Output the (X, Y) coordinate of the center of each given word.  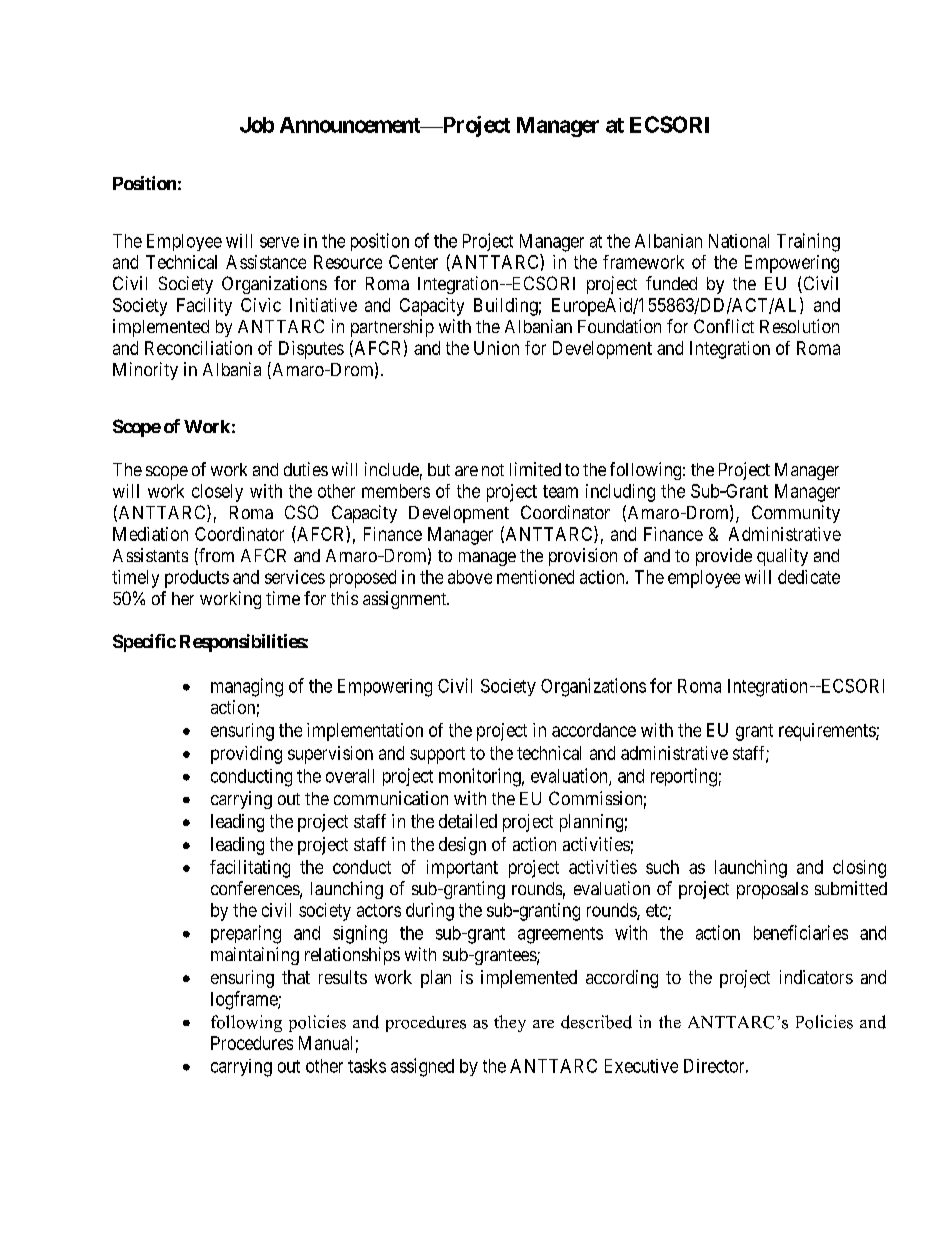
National (739, 241)
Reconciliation (198, 348)
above (470, 577)
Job (257, 125)
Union (496, 348)
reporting (684, 777)
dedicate (809, 577)
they (510, 1023)
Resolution (799, 326)
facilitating (250, 869)
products (197, 579)
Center (413, 262)
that (296, 977)
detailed (468, 821)
